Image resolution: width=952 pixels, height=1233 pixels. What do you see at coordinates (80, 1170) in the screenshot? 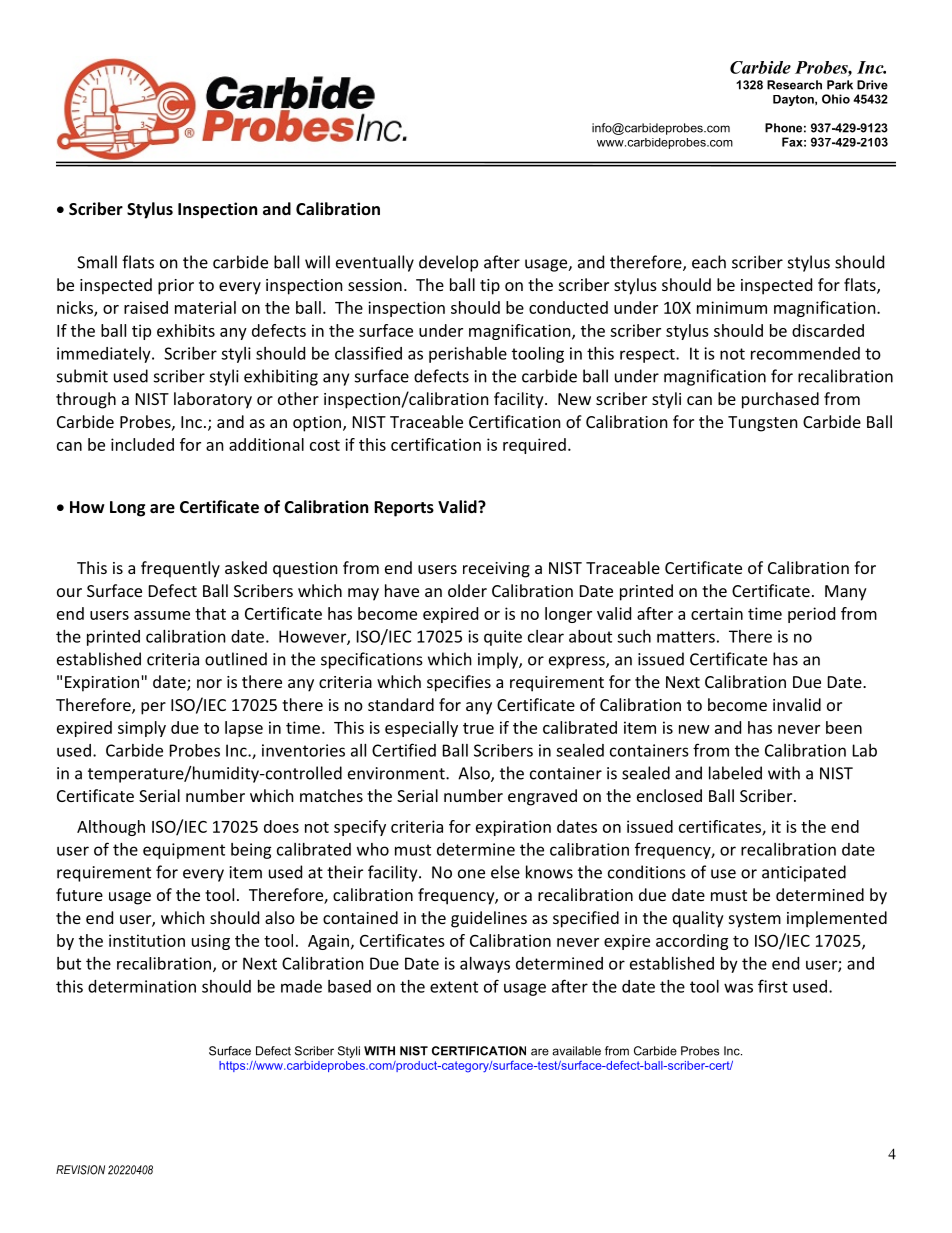
I see `REVISION` at bounding box center [80, 1170].
